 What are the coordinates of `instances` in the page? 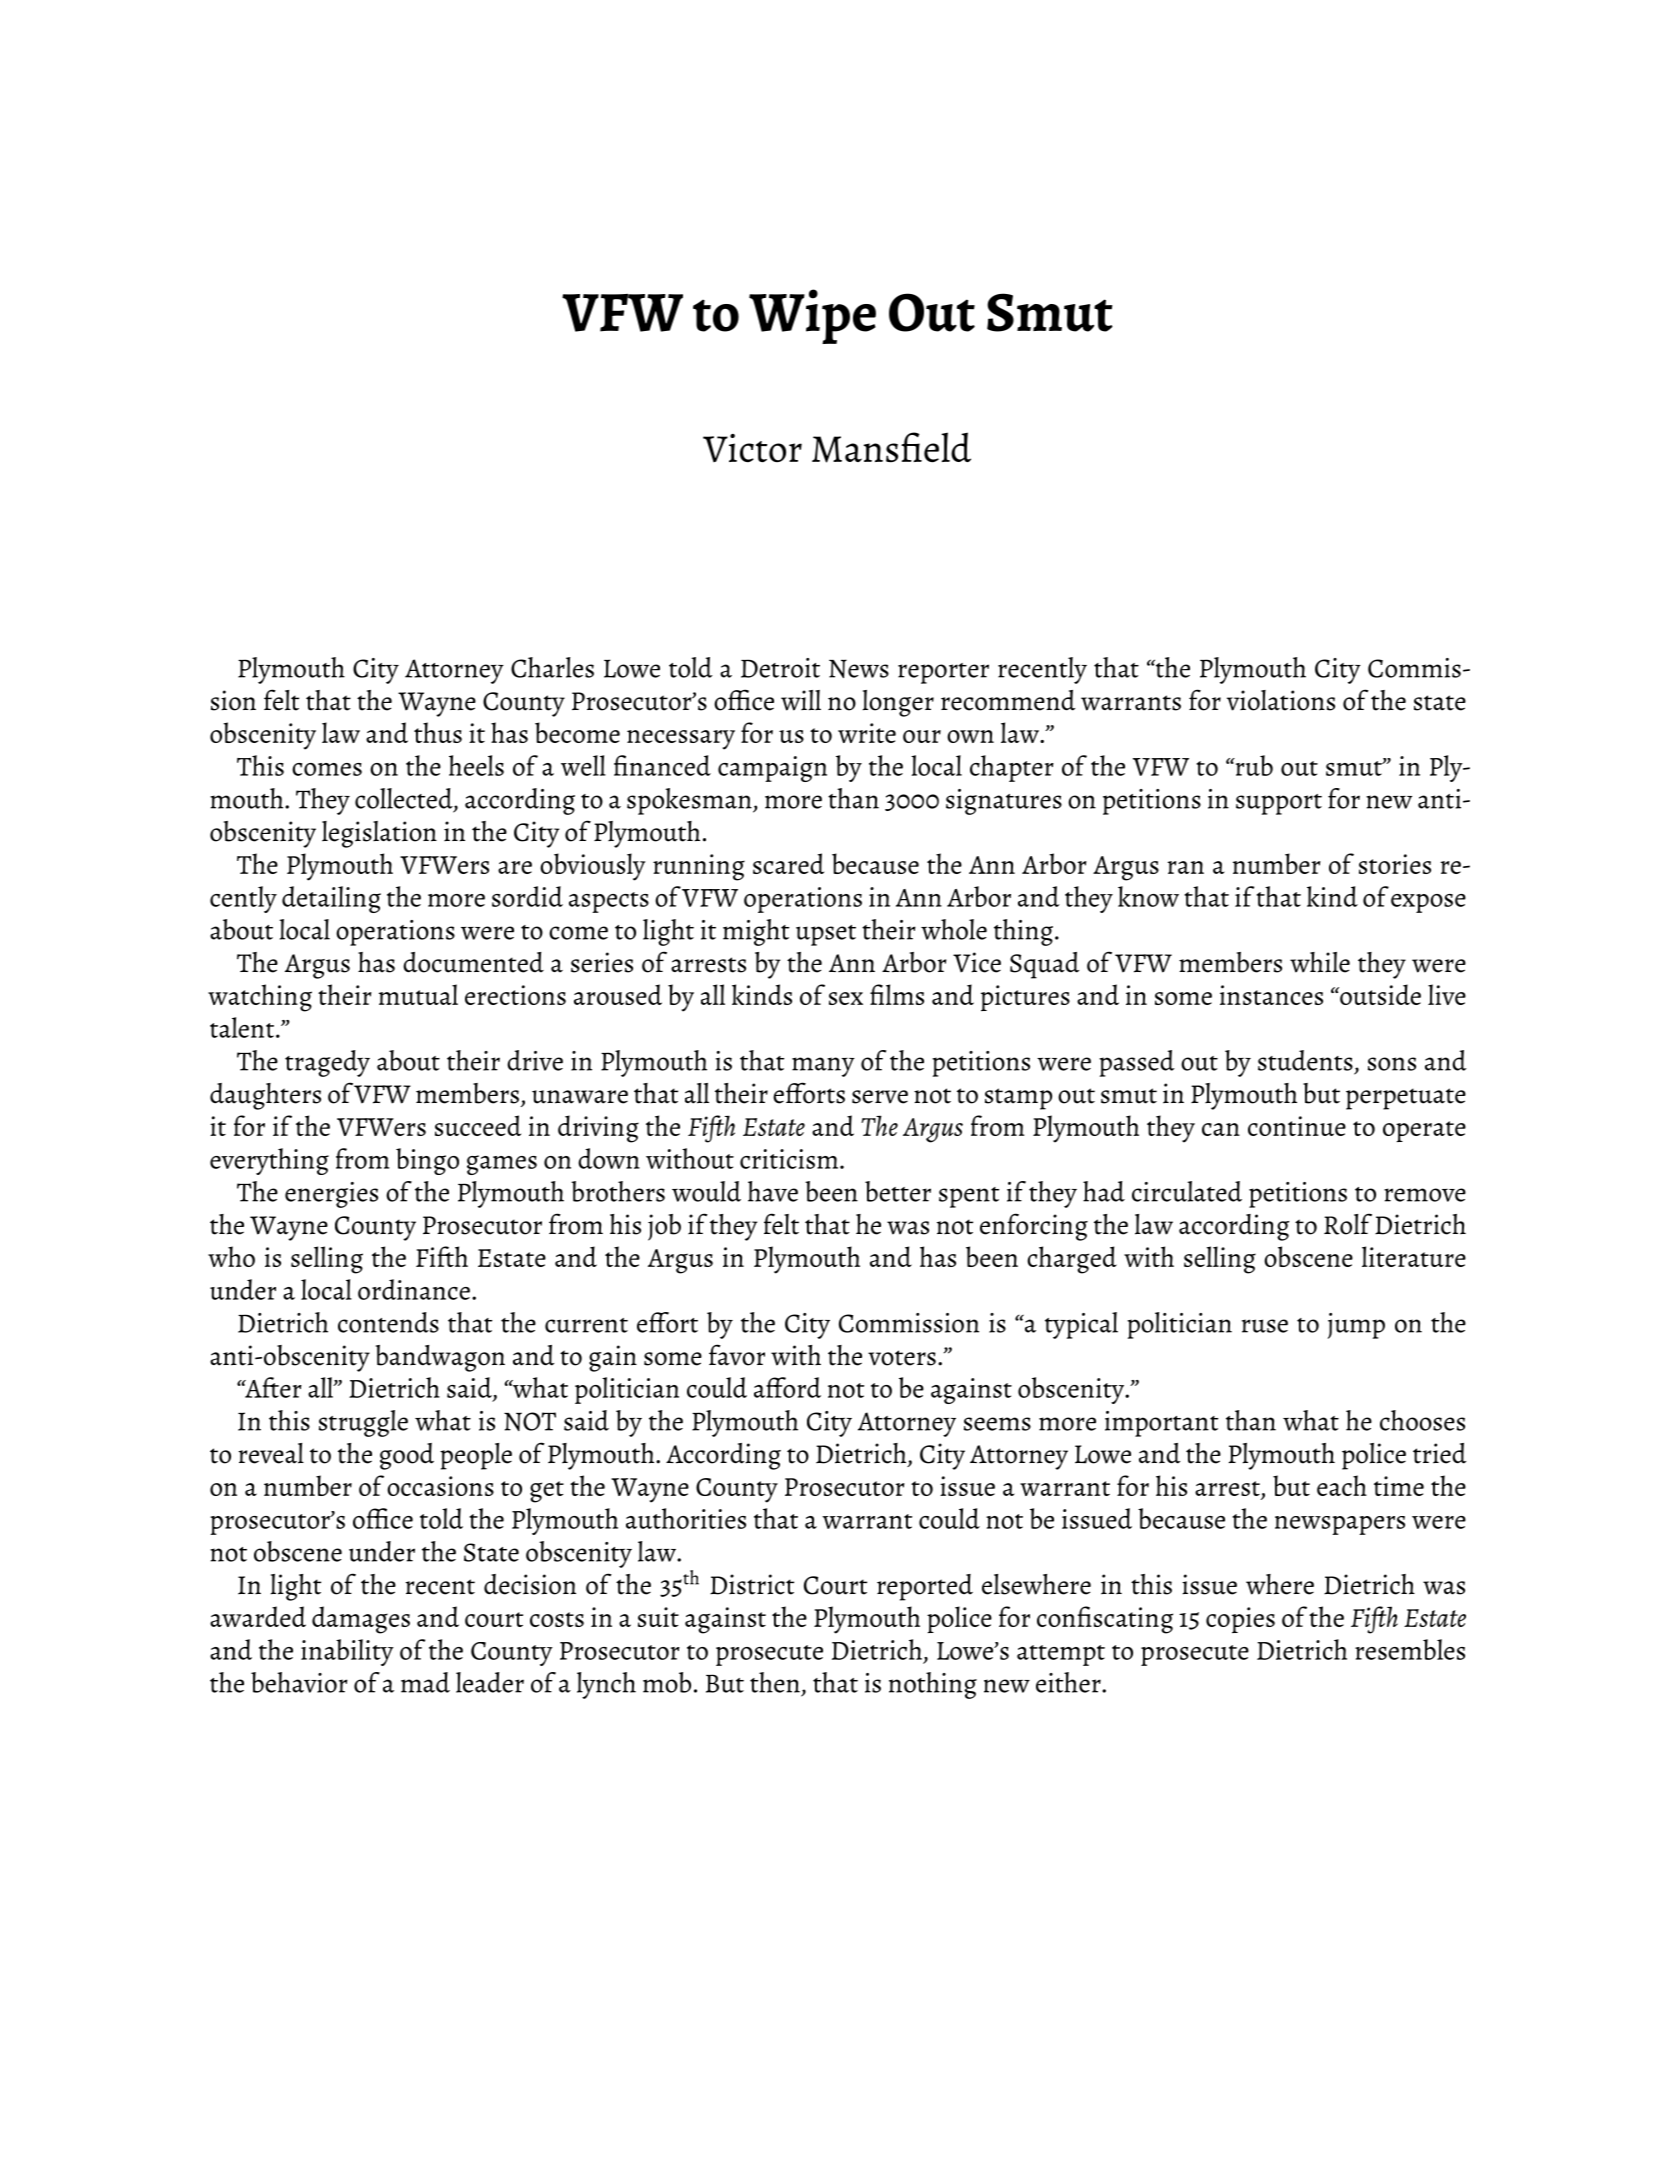 It's located at (1271, 995).
